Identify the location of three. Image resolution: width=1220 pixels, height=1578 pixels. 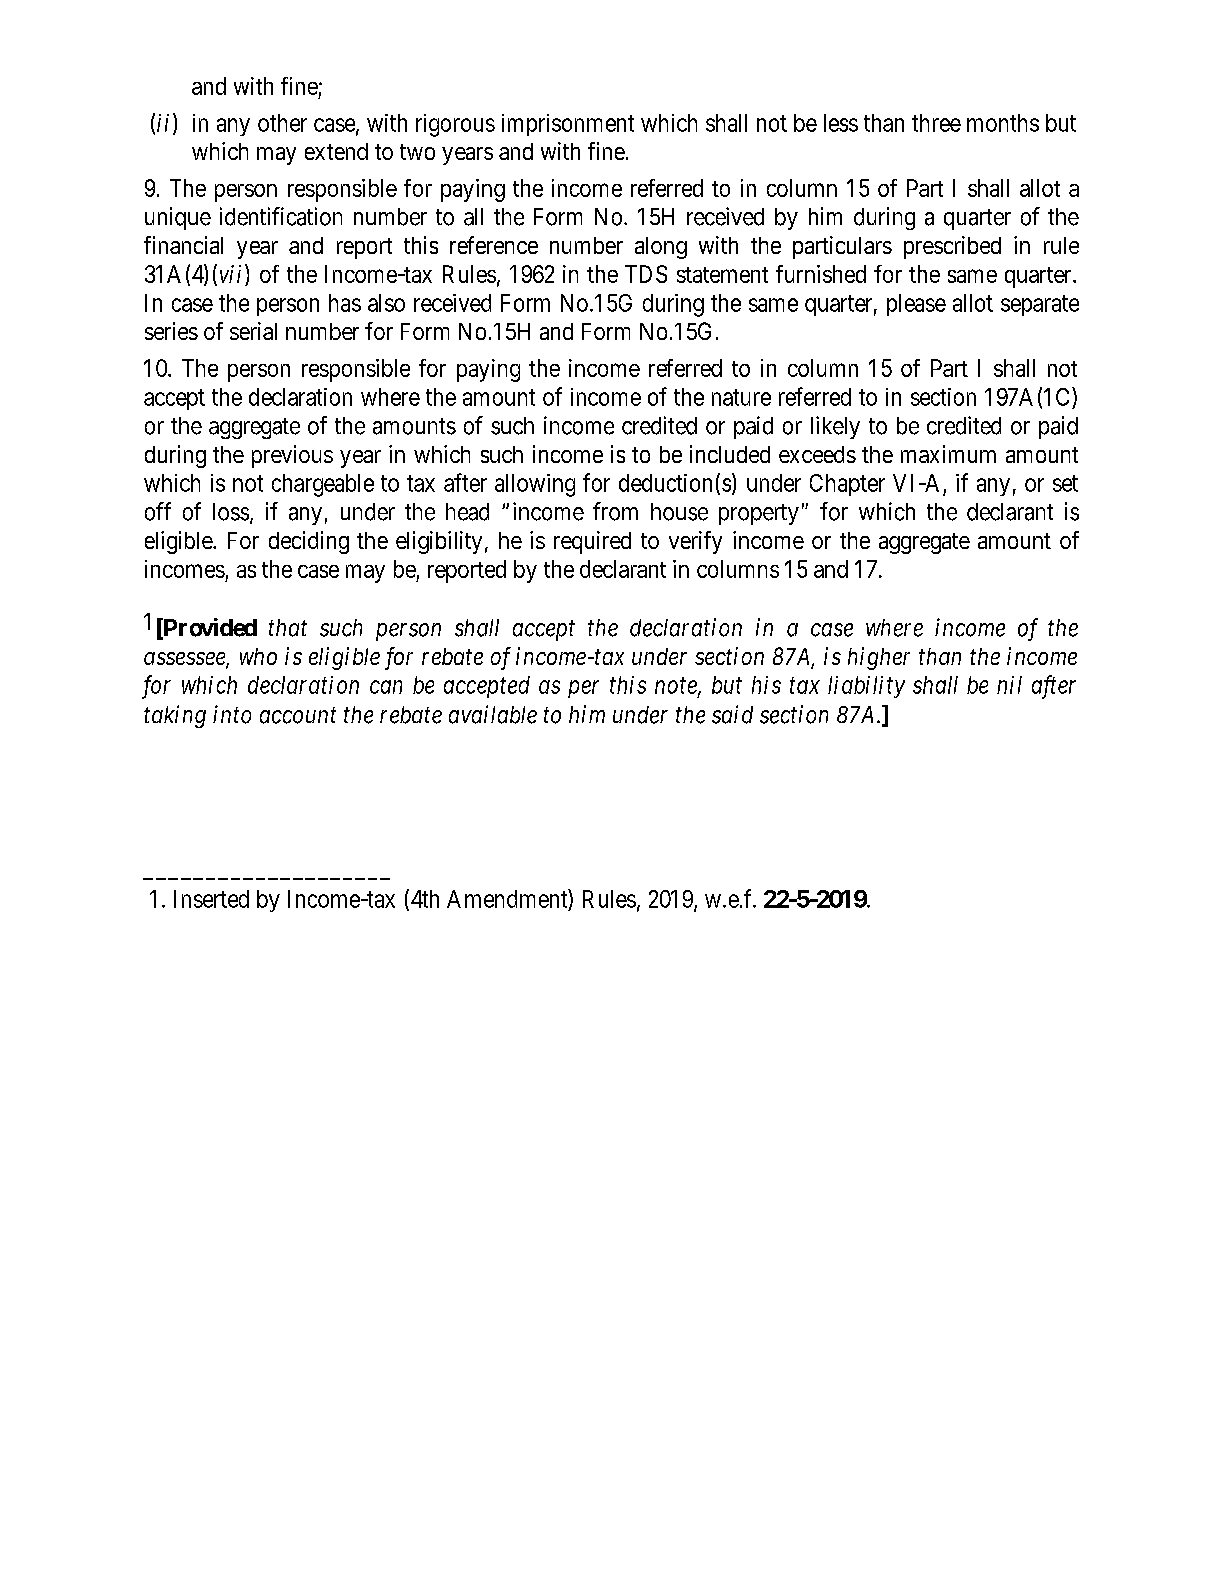
(936, 123).
